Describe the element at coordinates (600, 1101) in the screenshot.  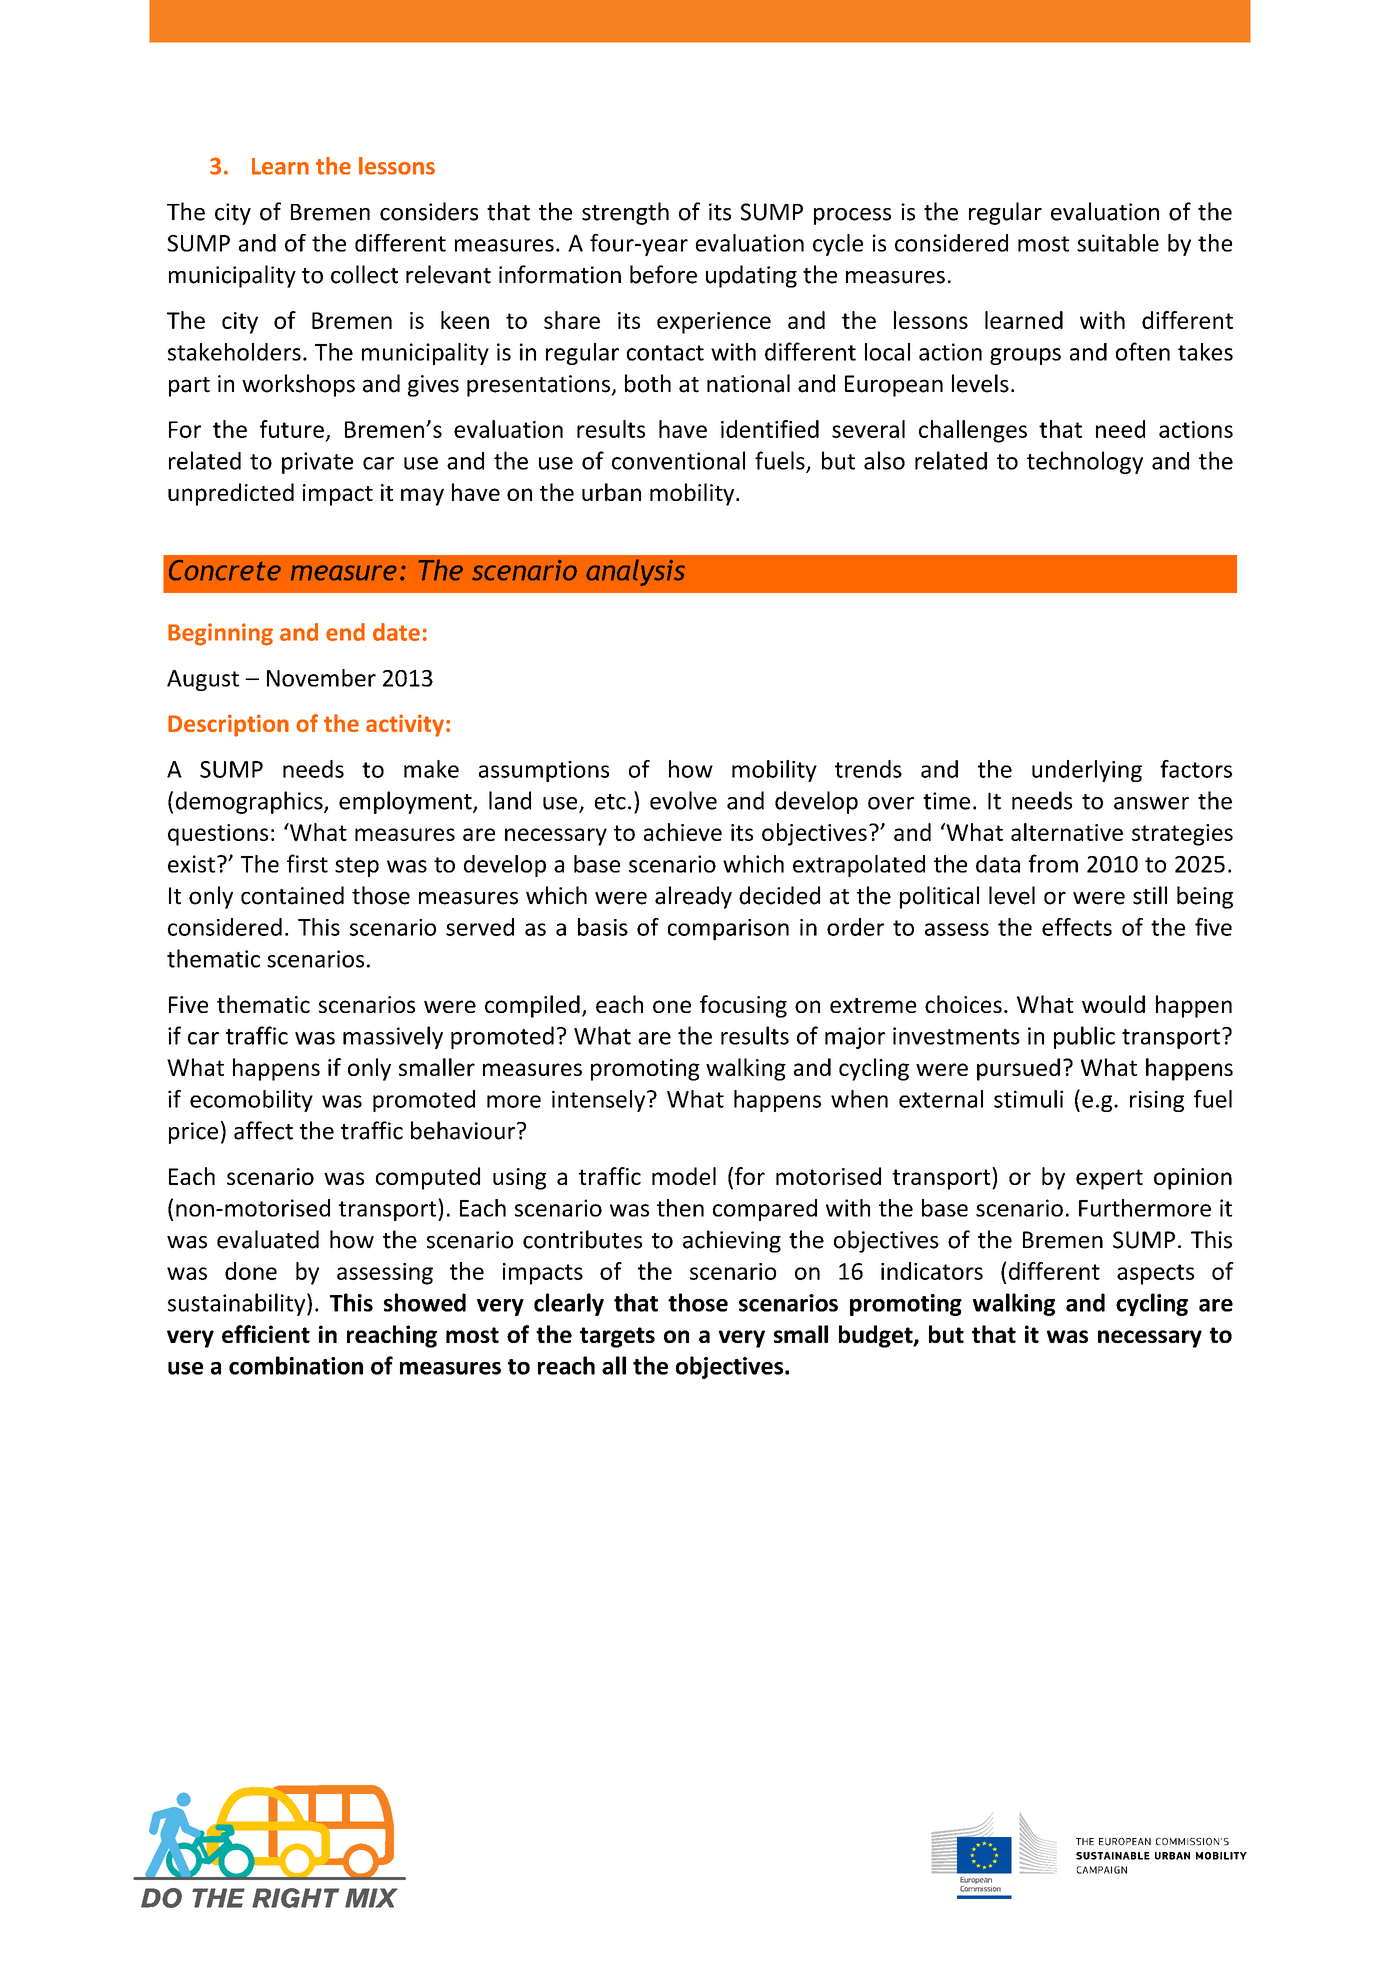
I see `intensely` at that location.
